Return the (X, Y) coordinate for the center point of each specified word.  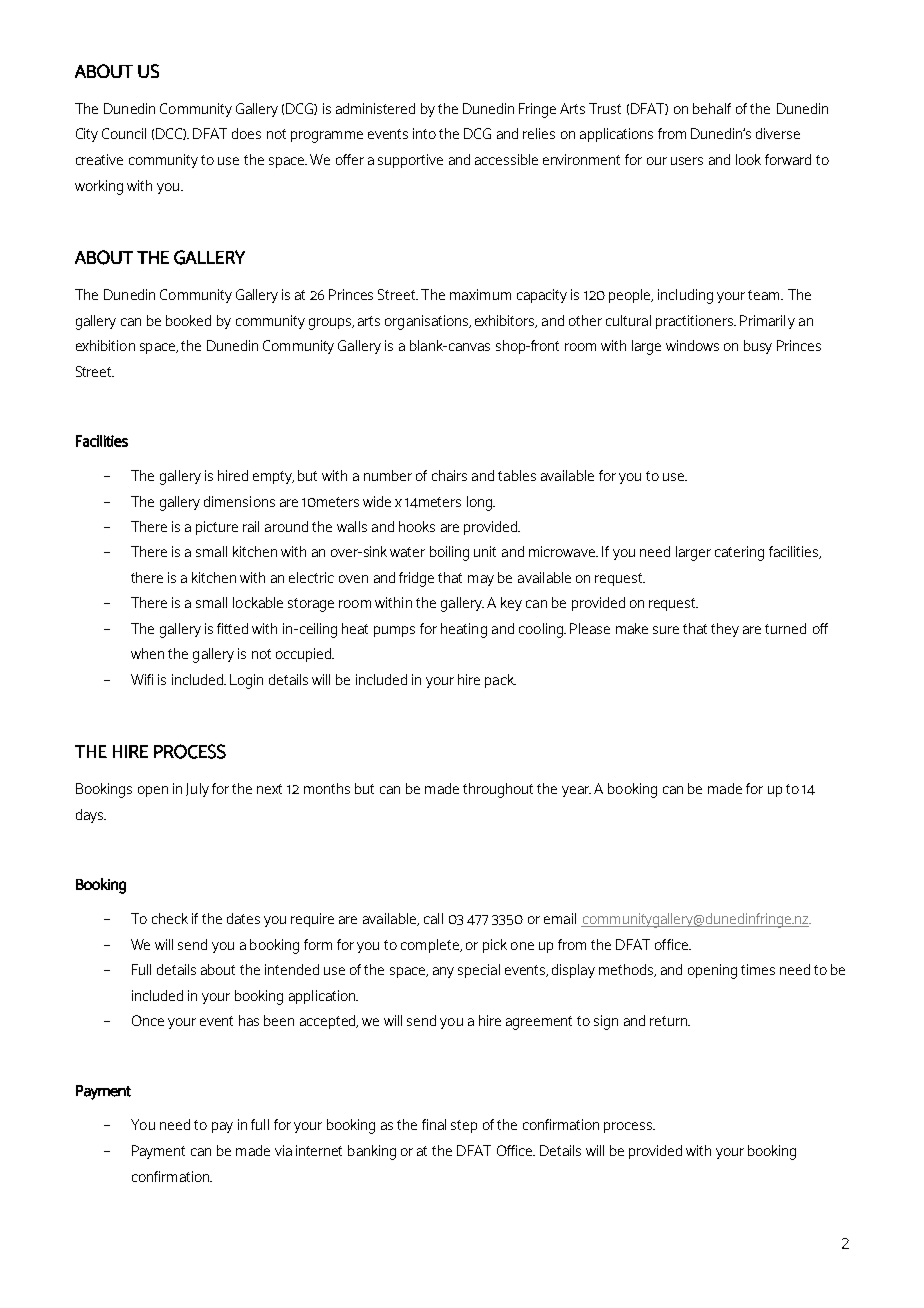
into (424, 133)
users (687, 161)
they (725, 630)
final (434, 1124)
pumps (394, 631)
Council (124, 133)
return (670, 1021)
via (283, 1150)
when (147, 653)
